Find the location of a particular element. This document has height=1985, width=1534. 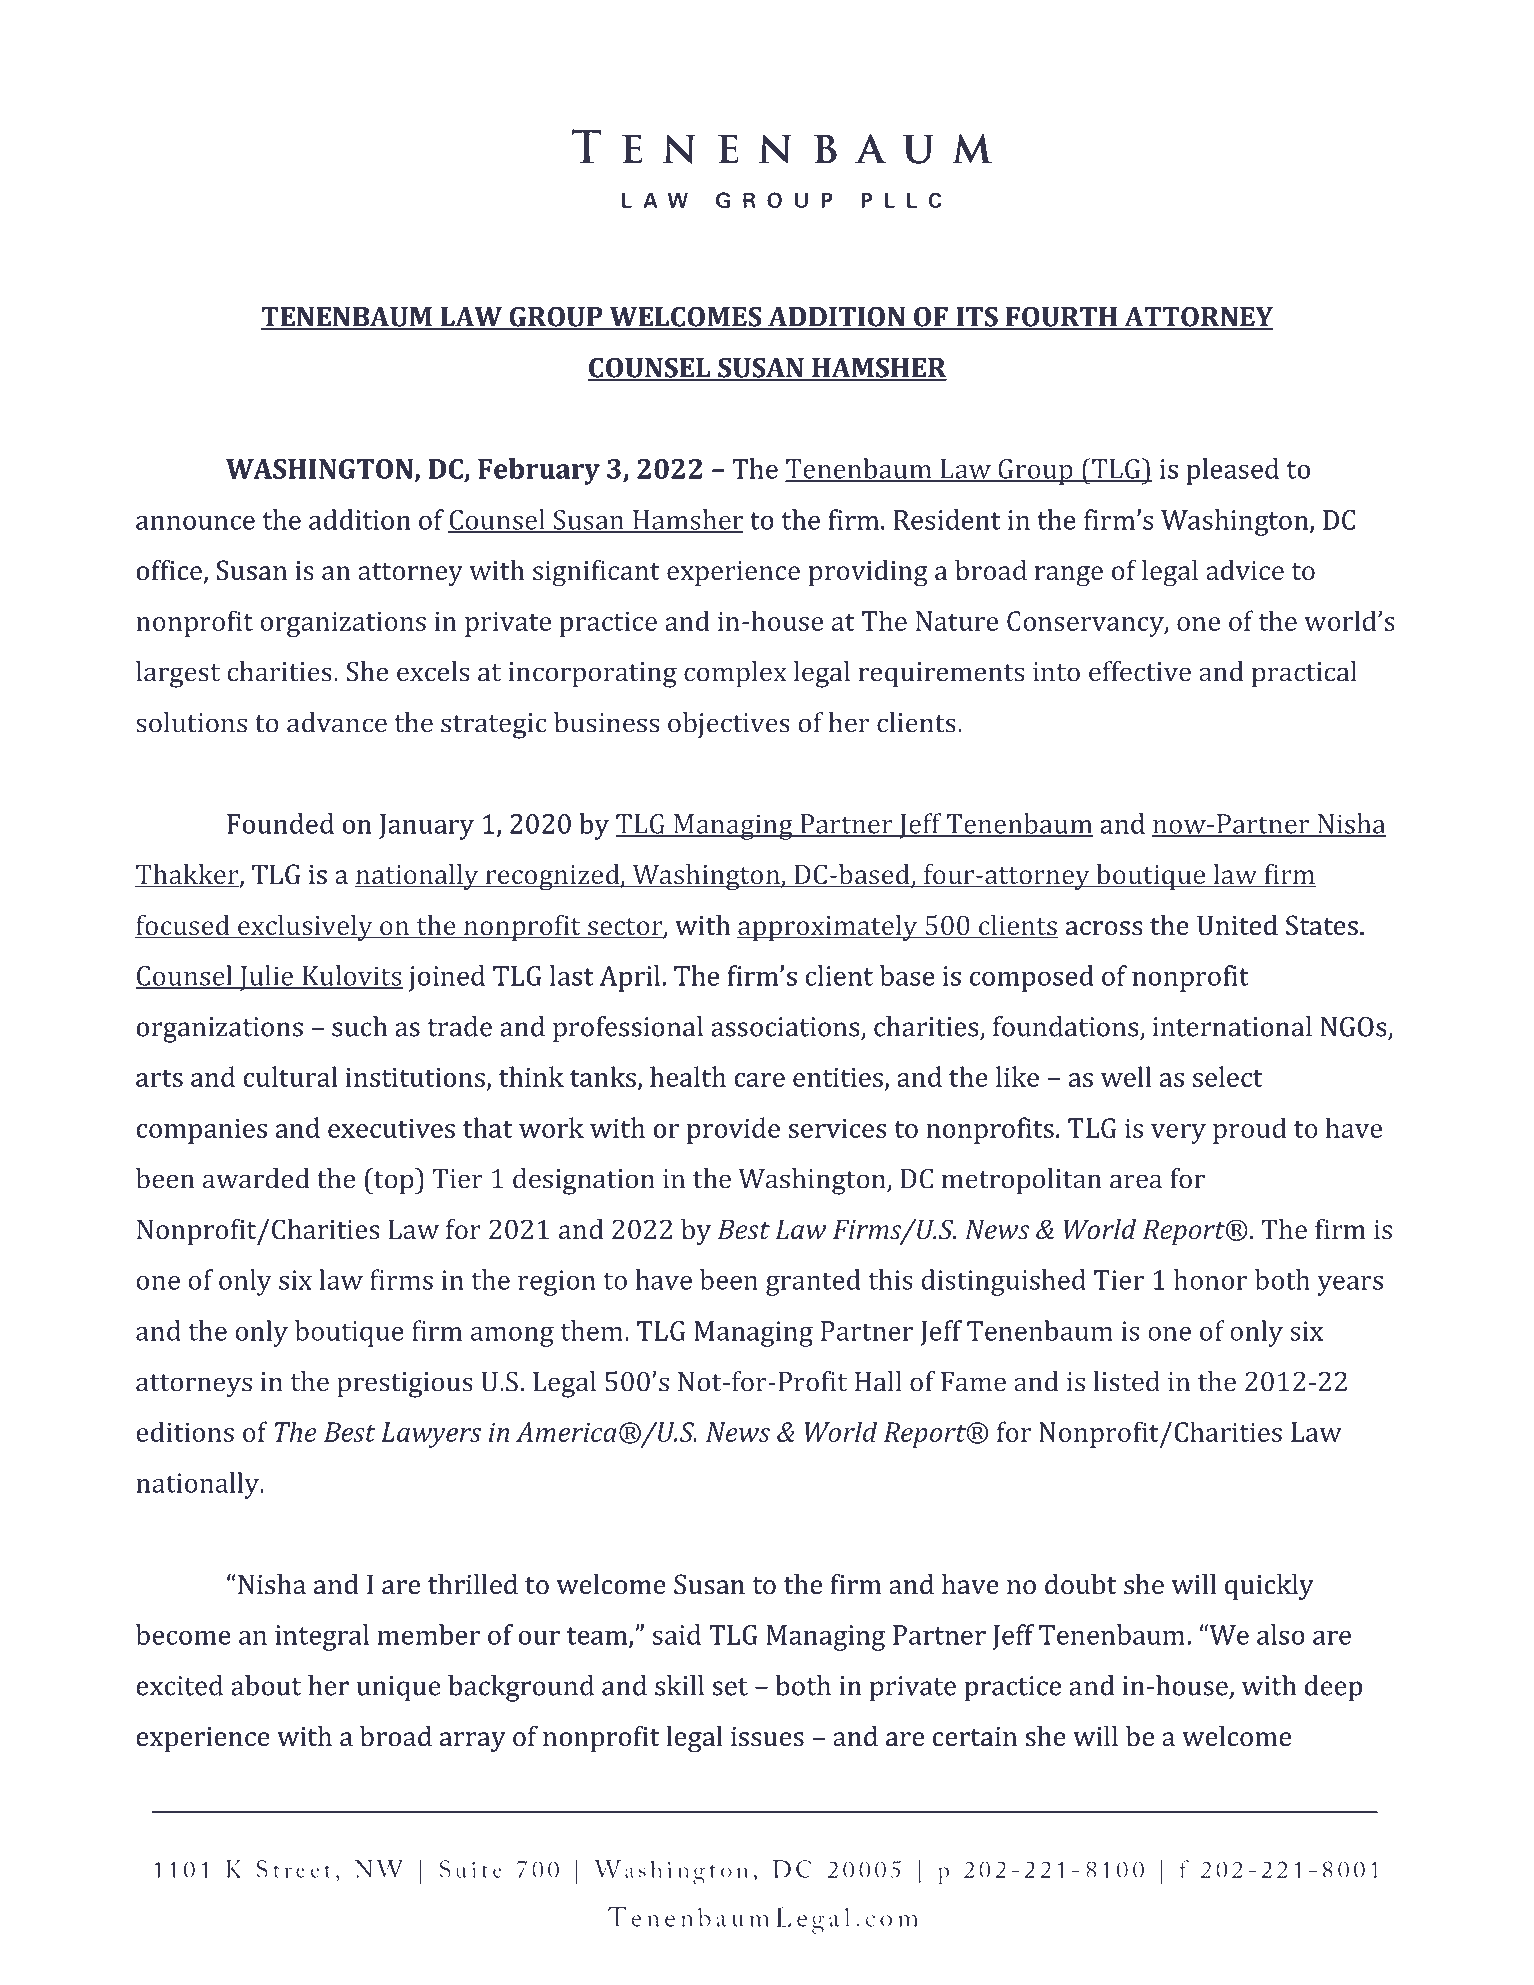

granted is located at coordinates (813, 1282).
